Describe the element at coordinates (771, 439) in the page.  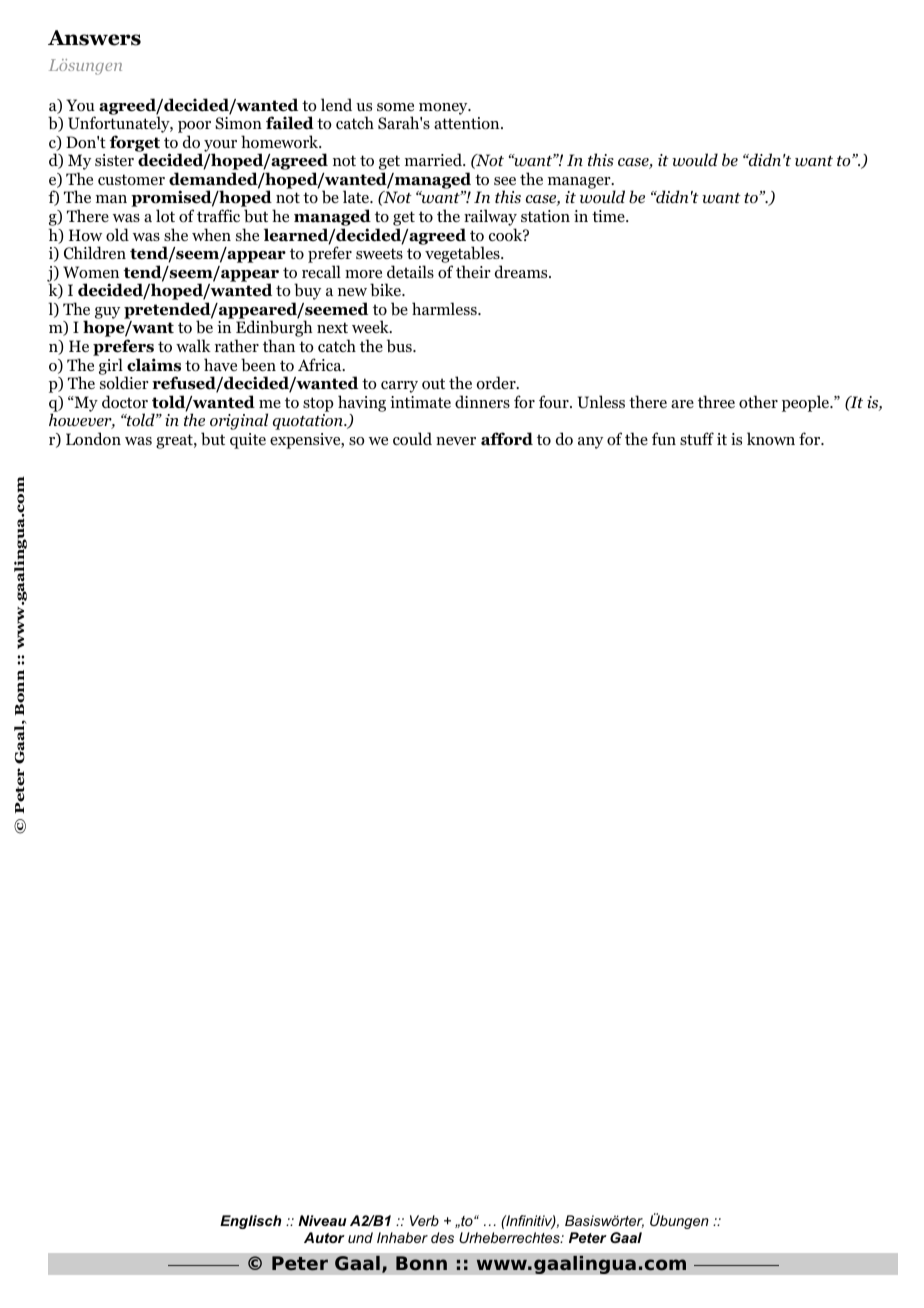
I see `known` at that location.
